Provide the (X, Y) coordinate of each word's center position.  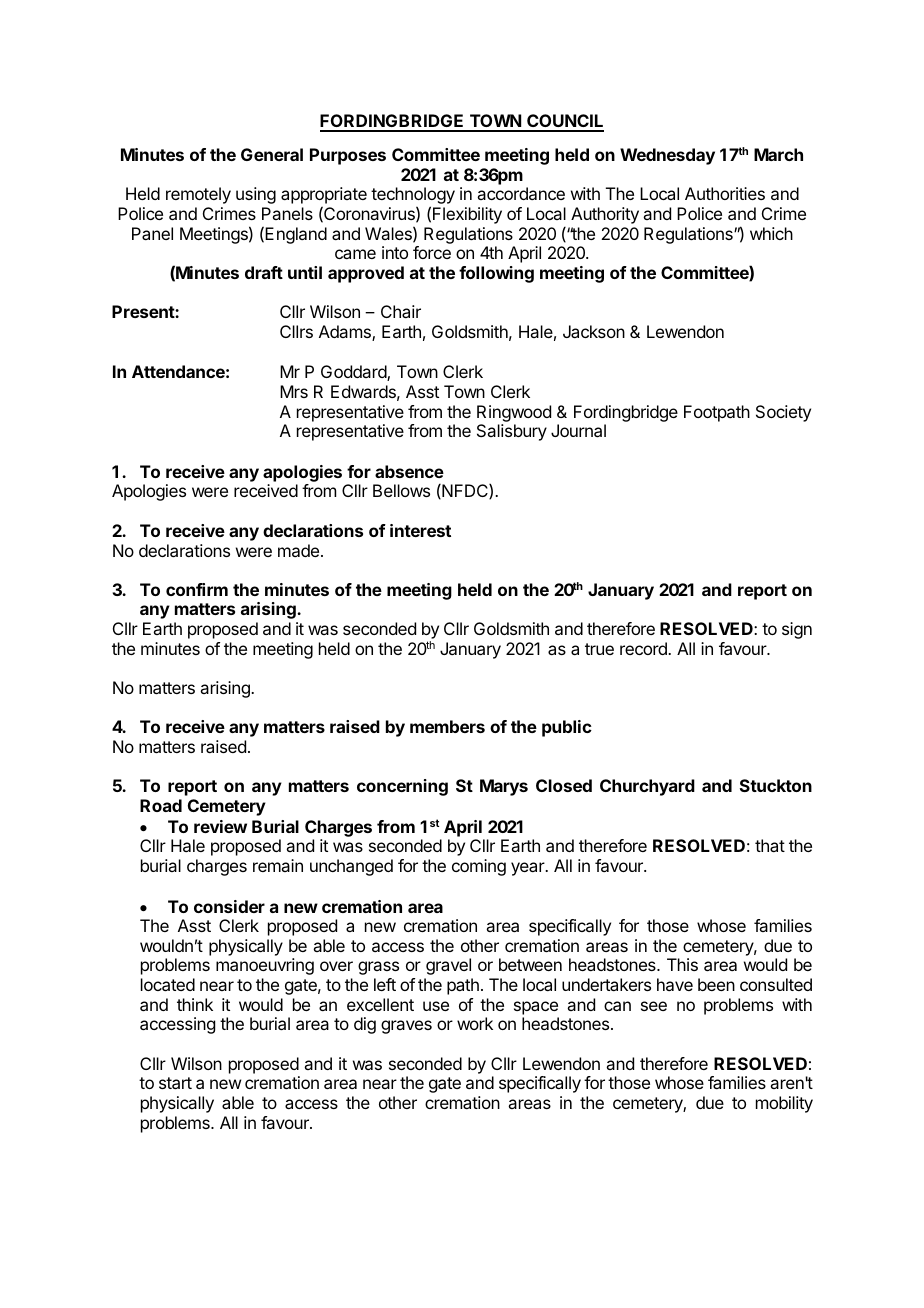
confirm (197, 589)
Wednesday (667, 156)
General (272, 154)
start (175, 1083)
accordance (521, 193)
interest (420, 530)
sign (797, 630)
